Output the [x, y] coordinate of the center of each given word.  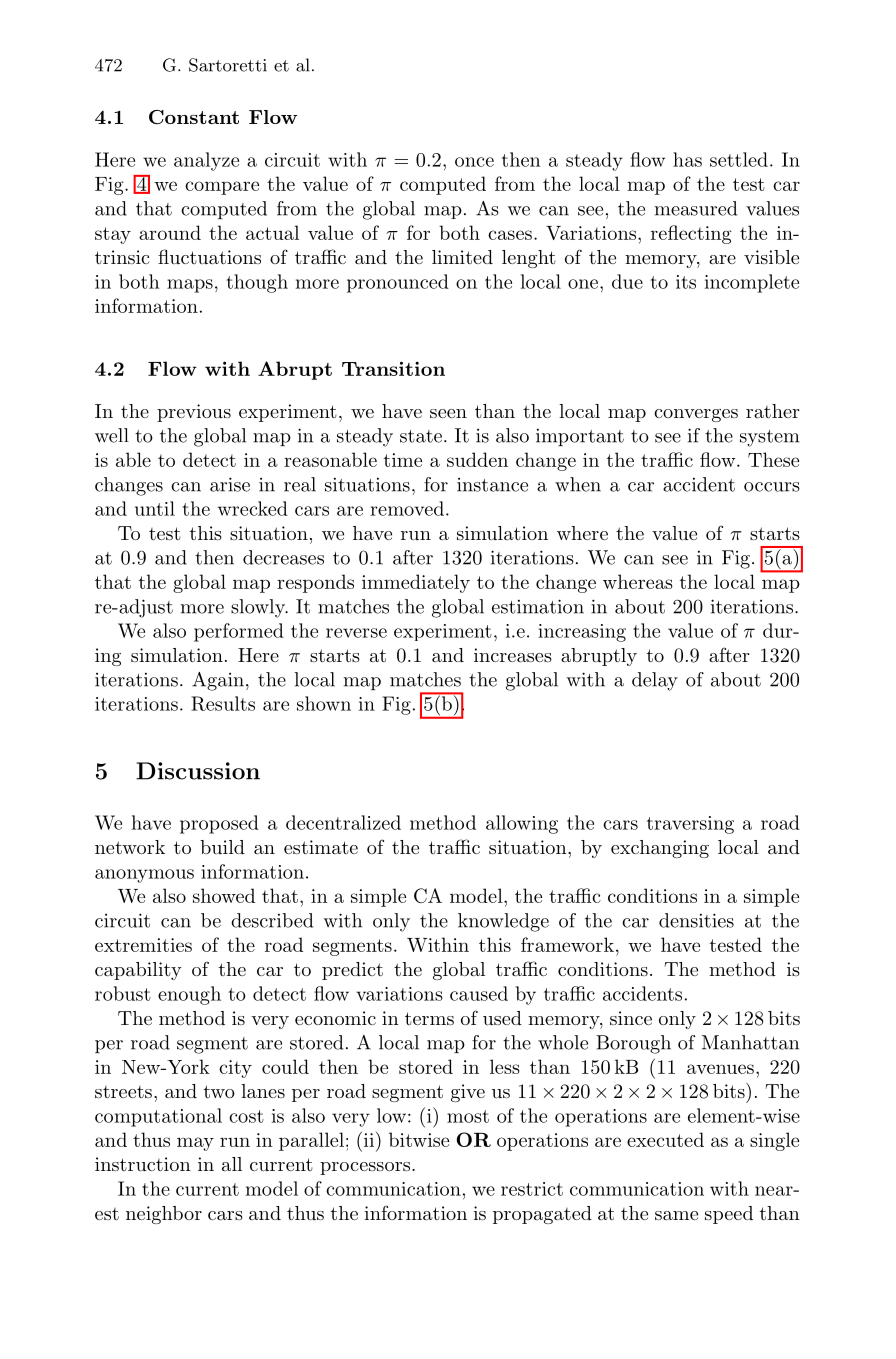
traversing [690, 825]
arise [230, 484]
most [468, 1116]
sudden [477, 459]
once [474, 162]
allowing [522, 824]
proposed [219, 824]
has [687, 159]
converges [696, 415]
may [195, 1144]
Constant [194, 117]
